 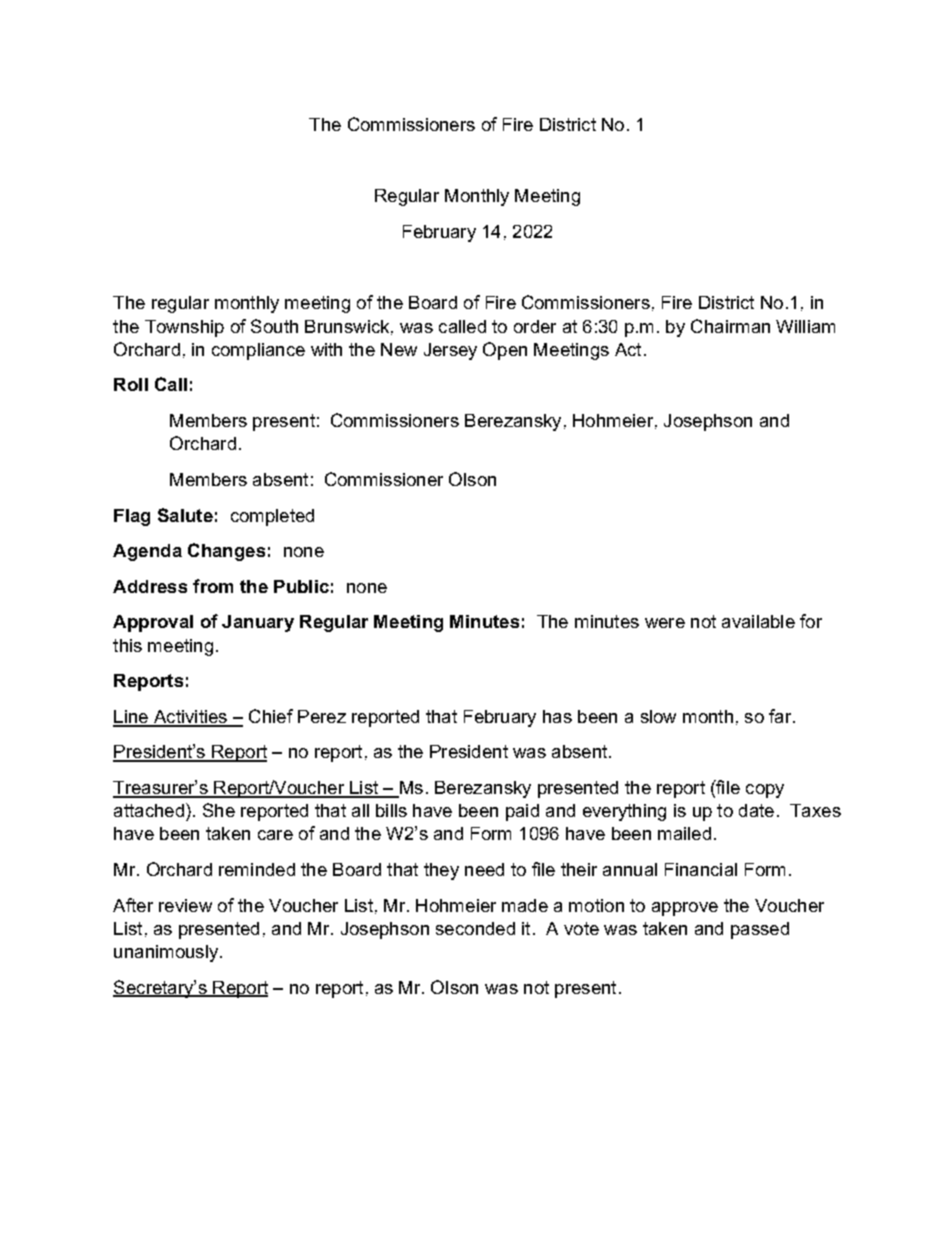 I want to click on seconded, so click(x=475, y=928).
